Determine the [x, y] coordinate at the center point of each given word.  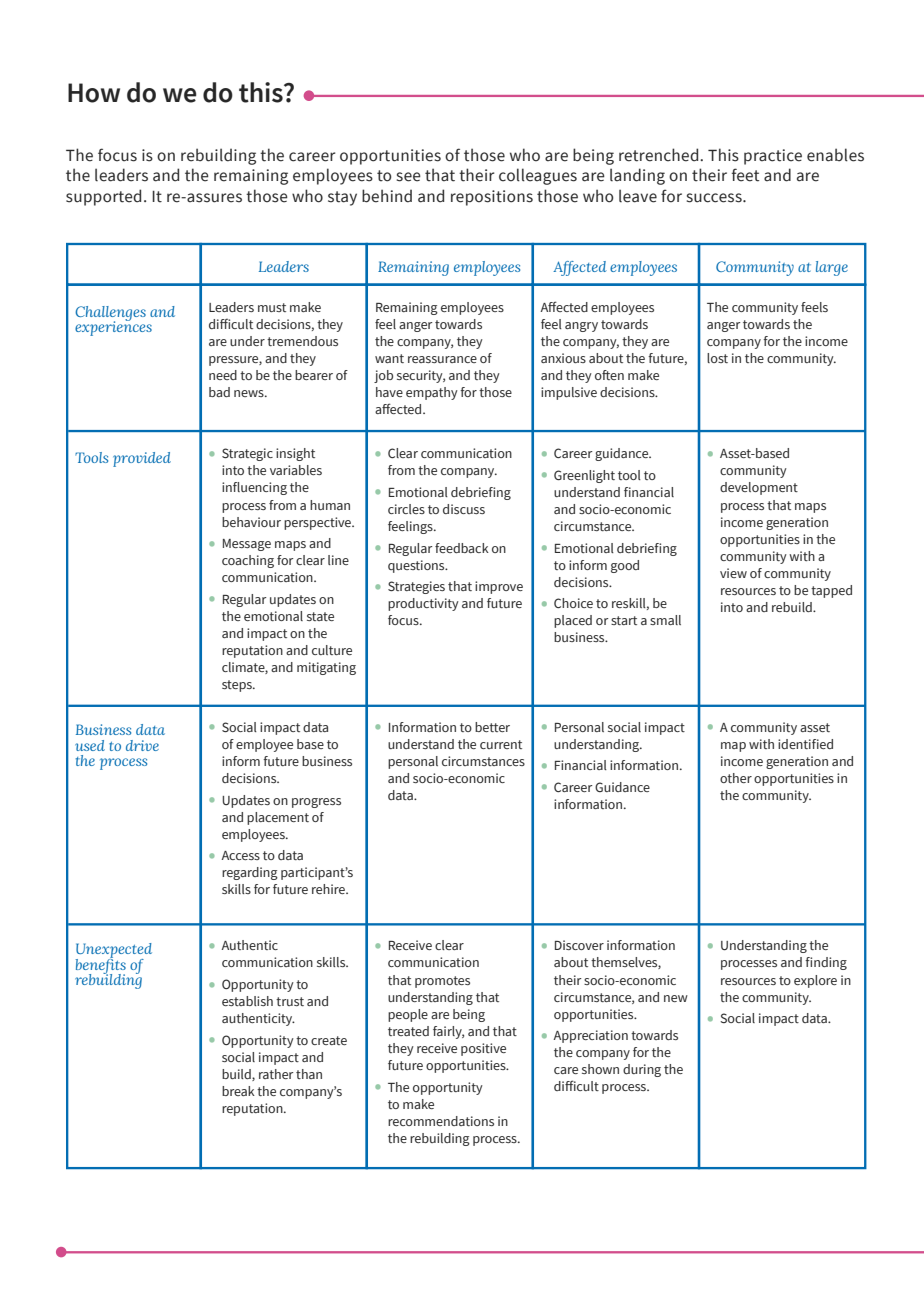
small [665, 620]
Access [240, 855]
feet [745, 175]
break [238, 1091]
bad [219, 392]
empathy [432, 393]
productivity [423, 604]
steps [238, 686]
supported [103, 197]
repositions [492, 198]
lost [717, 358]
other [736, 778]
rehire [330, 889]
